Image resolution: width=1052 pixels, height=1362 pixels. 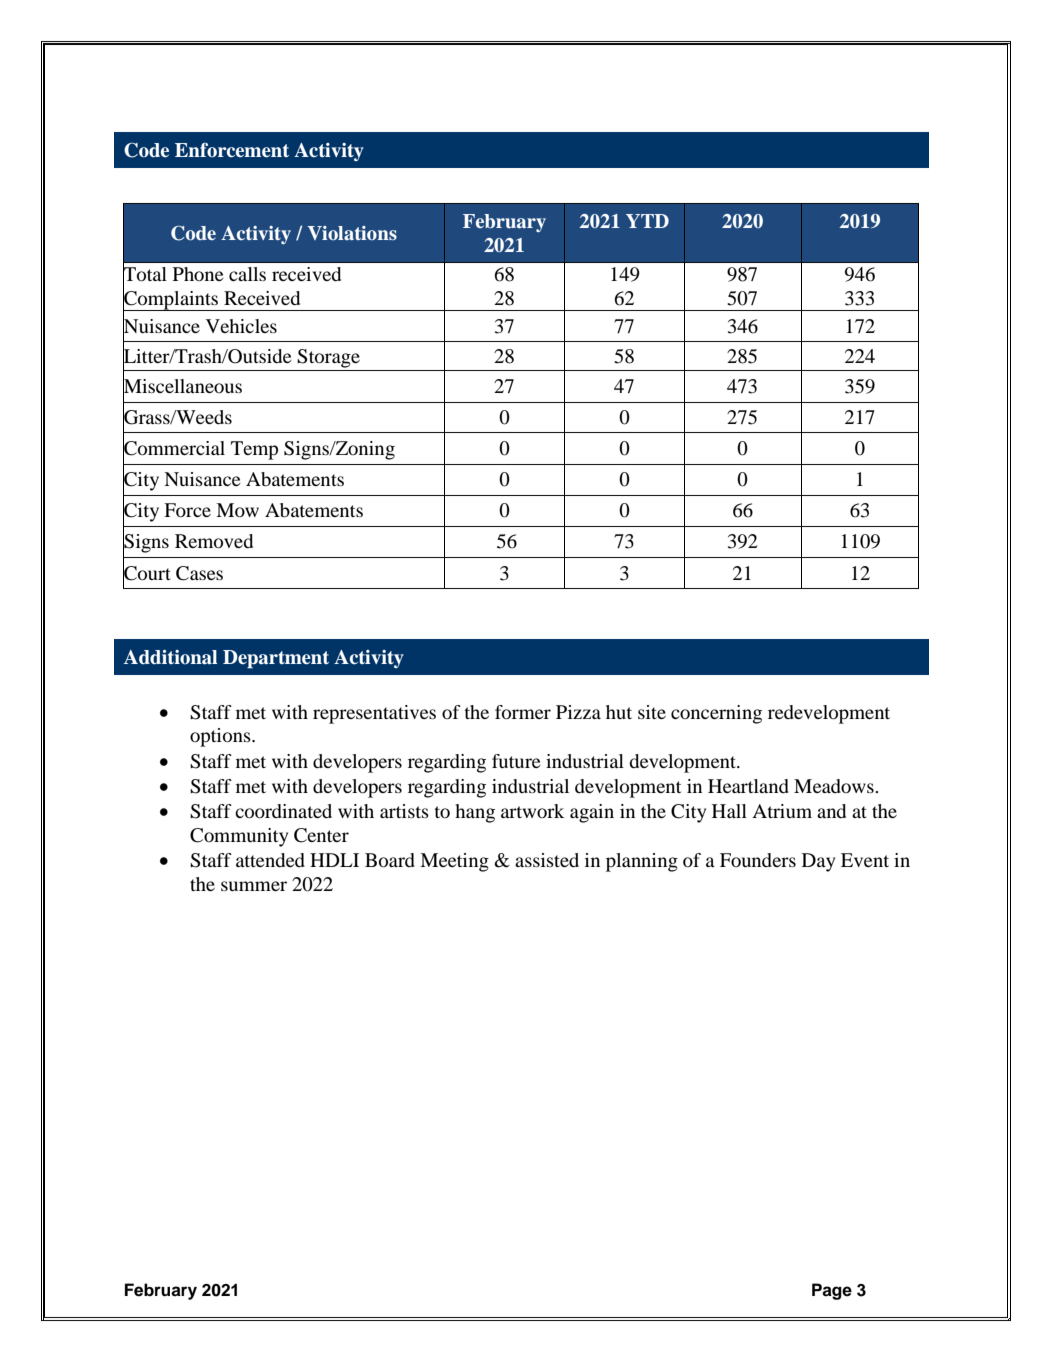 What do you see at coordinates (247, 274) in the page?
I see `calls` at bounding box center [247, 274].
